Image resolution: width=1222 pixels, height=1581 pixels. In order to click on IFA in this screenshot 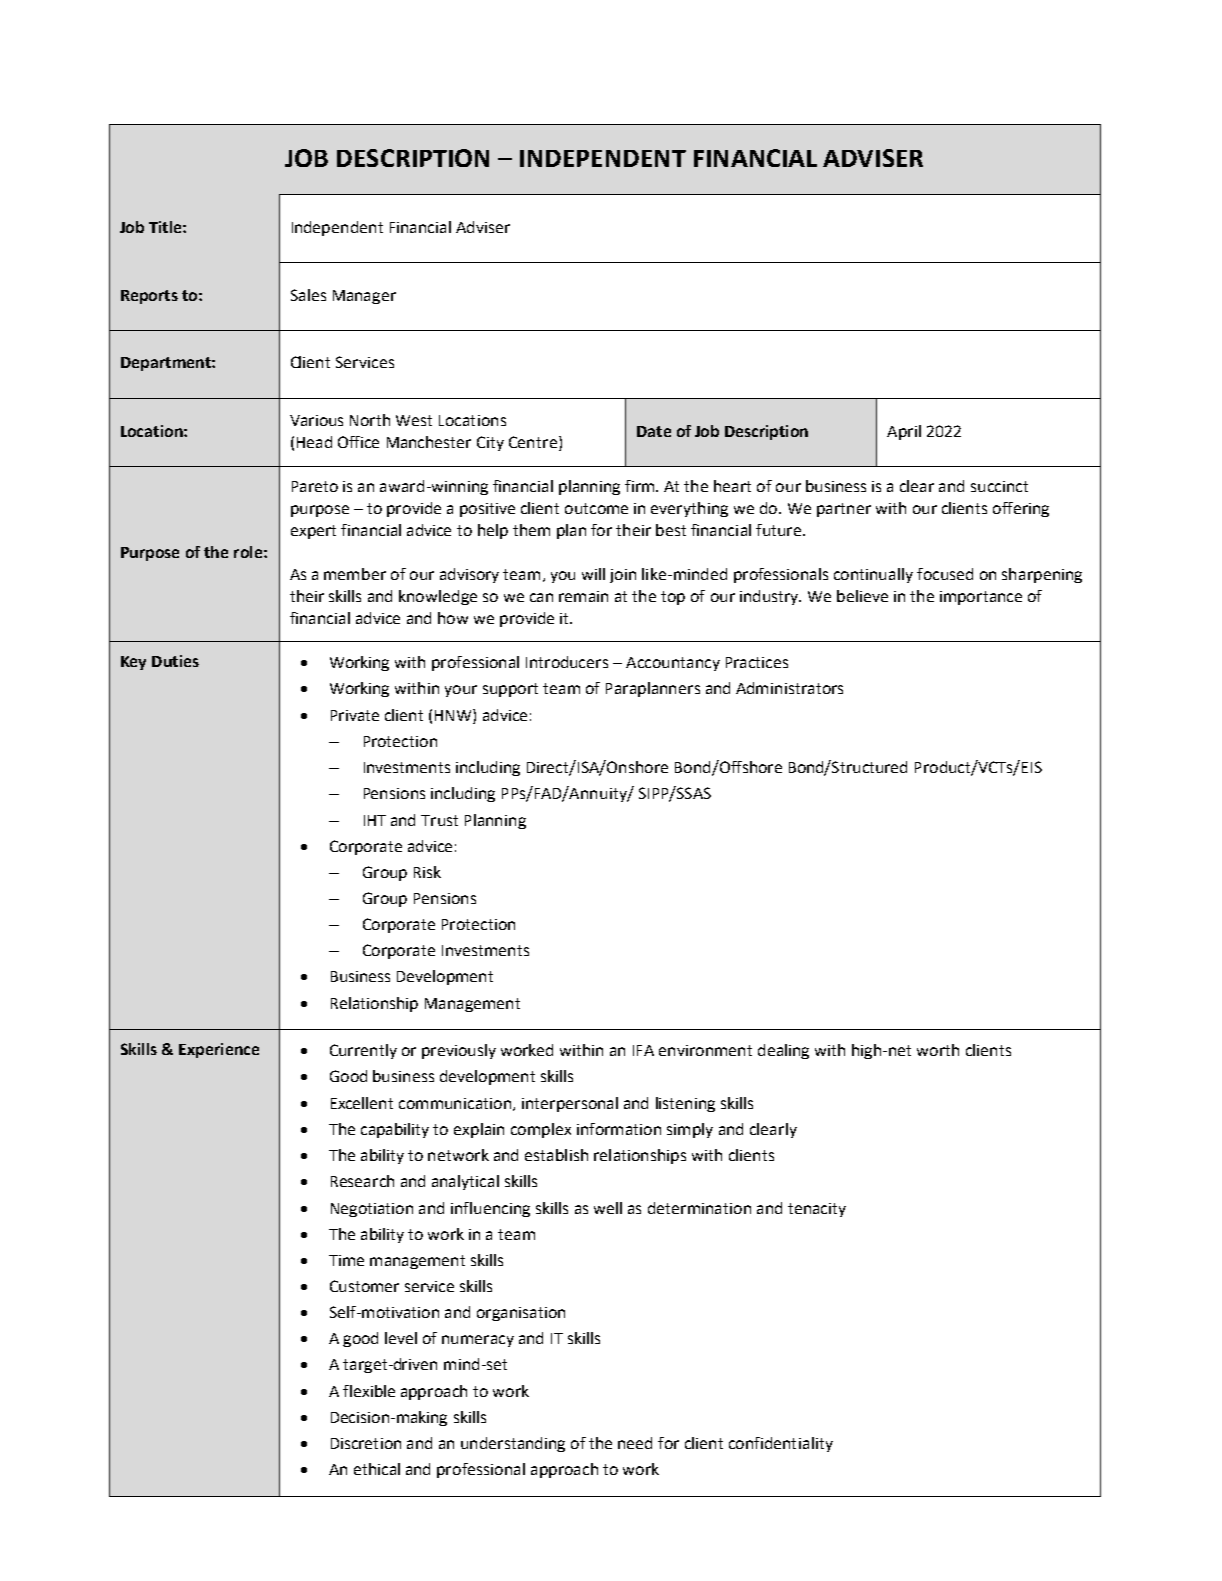, I will do `click(643, 1050)`.
